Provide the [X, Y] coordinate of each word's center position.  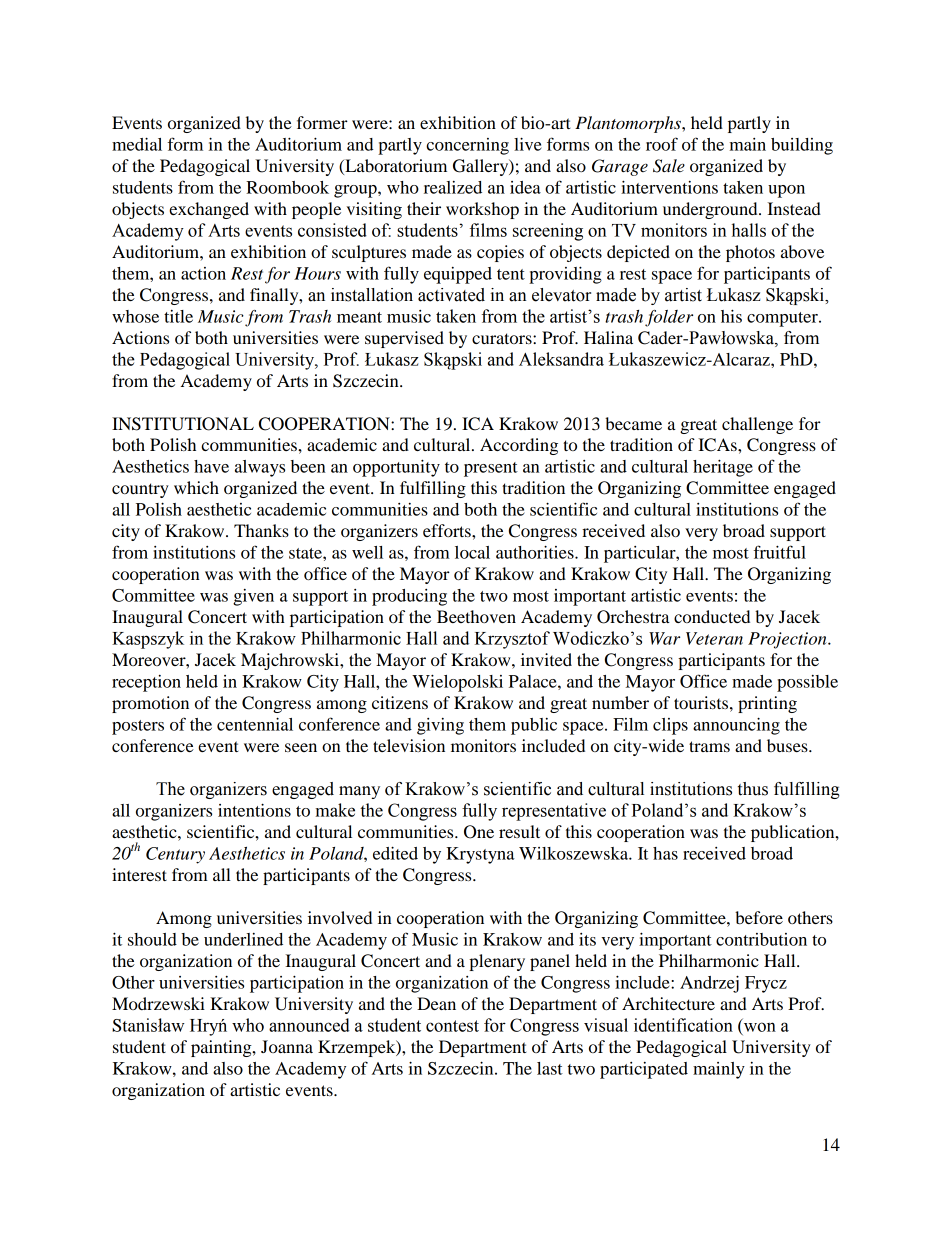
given [253, 597]
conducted [712, 616]
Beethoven [476, 616]
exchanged [209, 210]
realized [453, 187]
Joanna [287, 1046]
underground [711, 210]
